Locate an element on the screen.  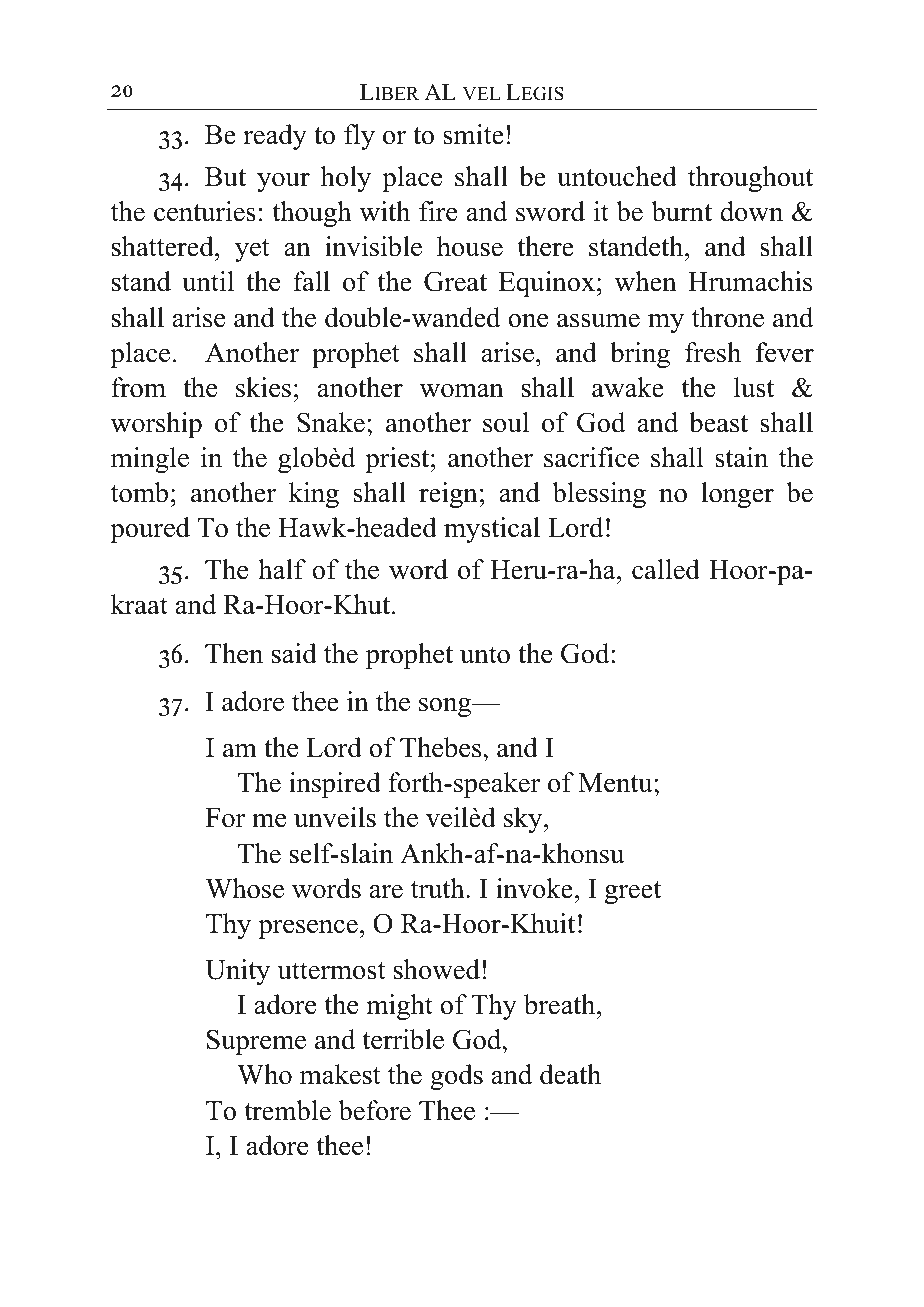
poured is located at coordinates (150, 530).
